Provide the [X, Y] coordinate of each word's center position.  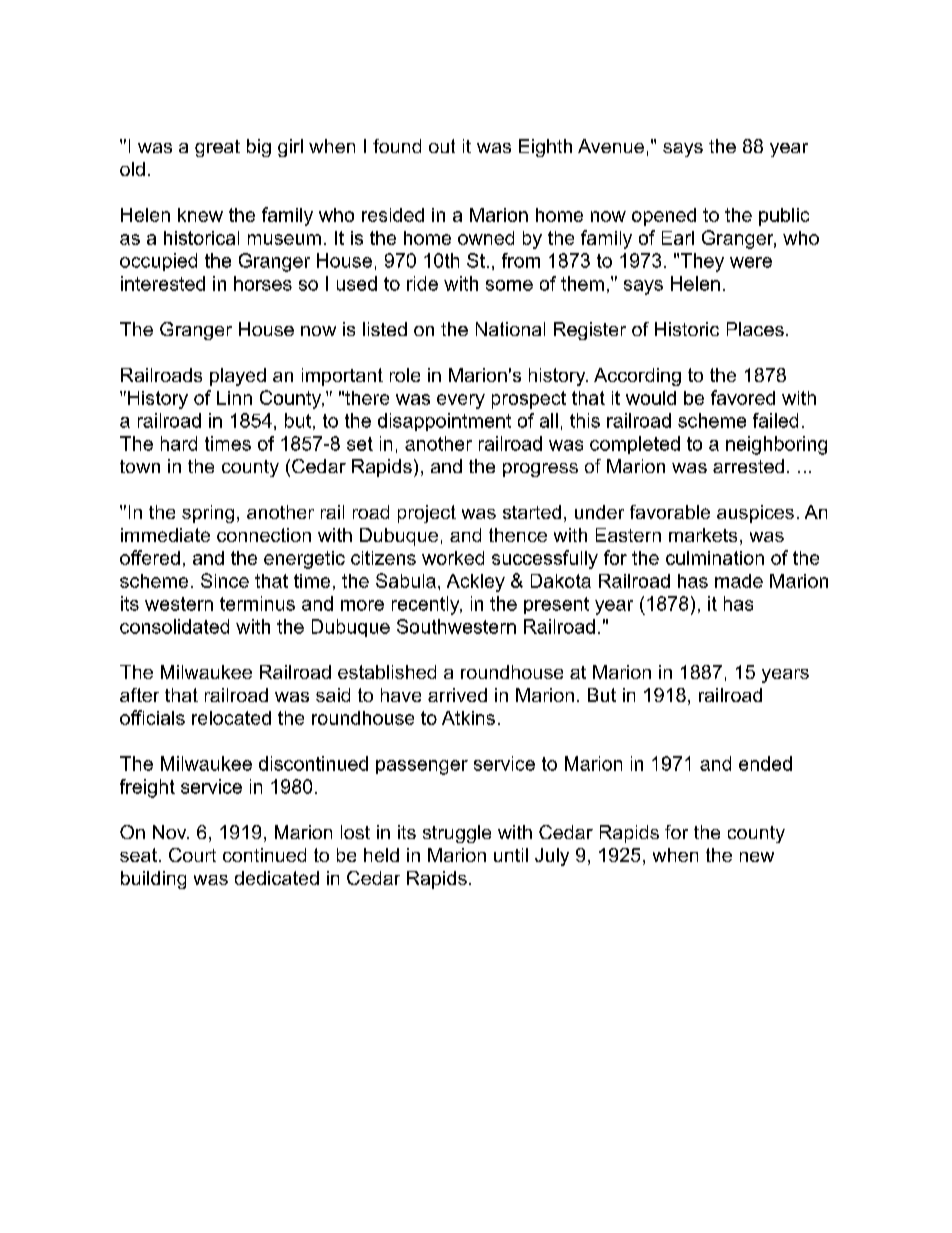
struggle [457, 834]
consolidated [174, 626]
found [397, 146]
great [217, 148]
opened [664, 217]
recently [427, 605]
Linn [234, 398]
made [739, 581]
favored [743, 397]
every [461, 401]
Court [192, 855]
